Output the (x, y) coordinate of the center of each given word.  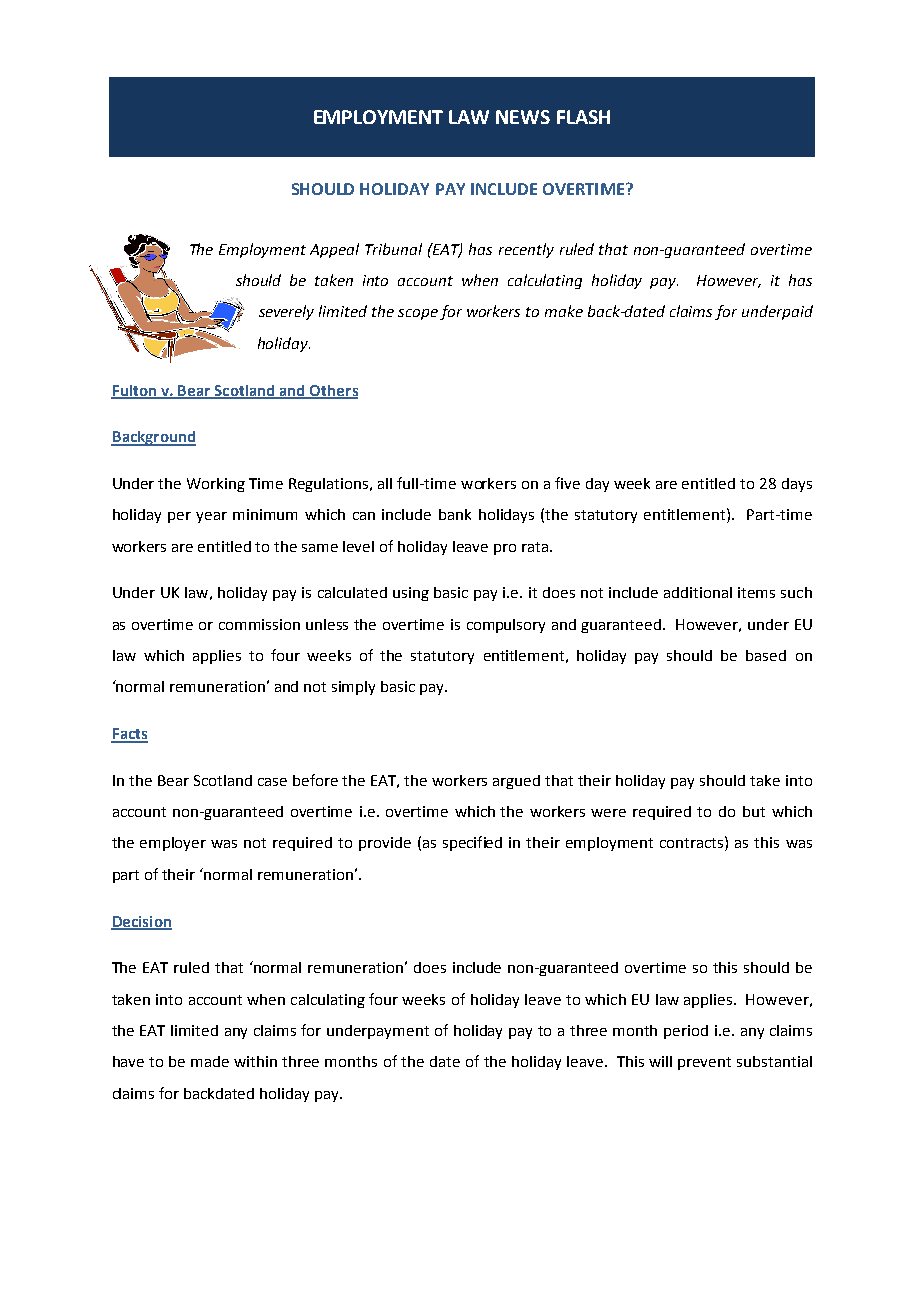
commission (259, 624)
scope (418, 314)
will (660, 1061)
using (411, 594)
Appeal (334, 250)
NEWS (523, 117)
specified (472, 843)
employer (173, 844)
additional (698, 592)
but (754, 811)
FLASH (583, 117)
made (210, 1061)
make (564, 311)
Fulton (135, 391)
